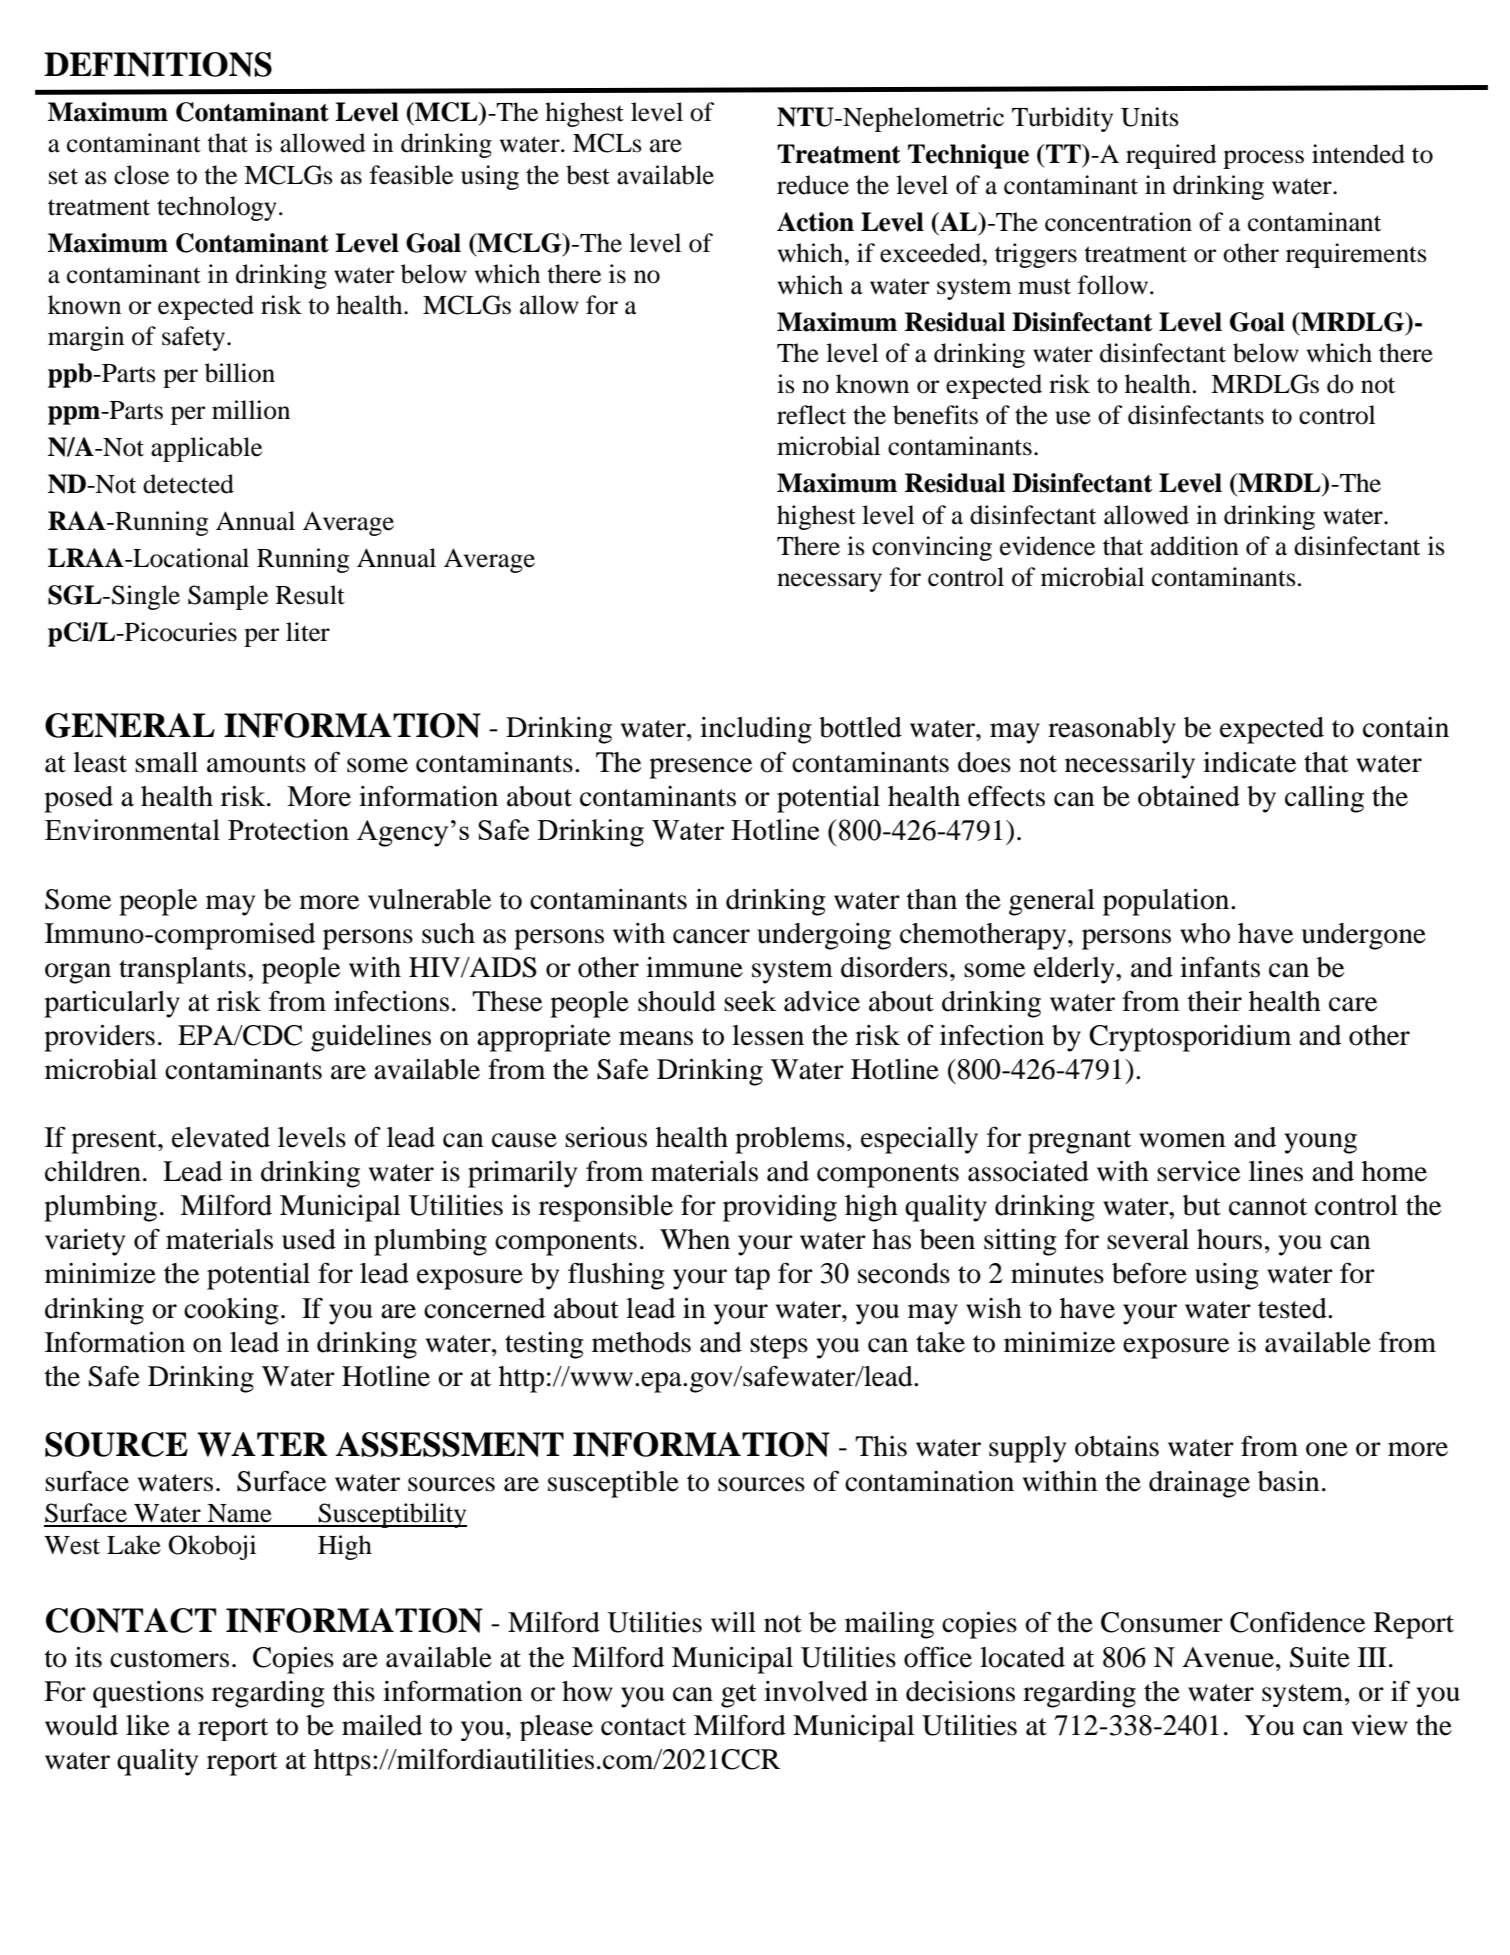 This screenshot has width=1510, height=1955. I want to click on elevated, so click(221, 1137).
